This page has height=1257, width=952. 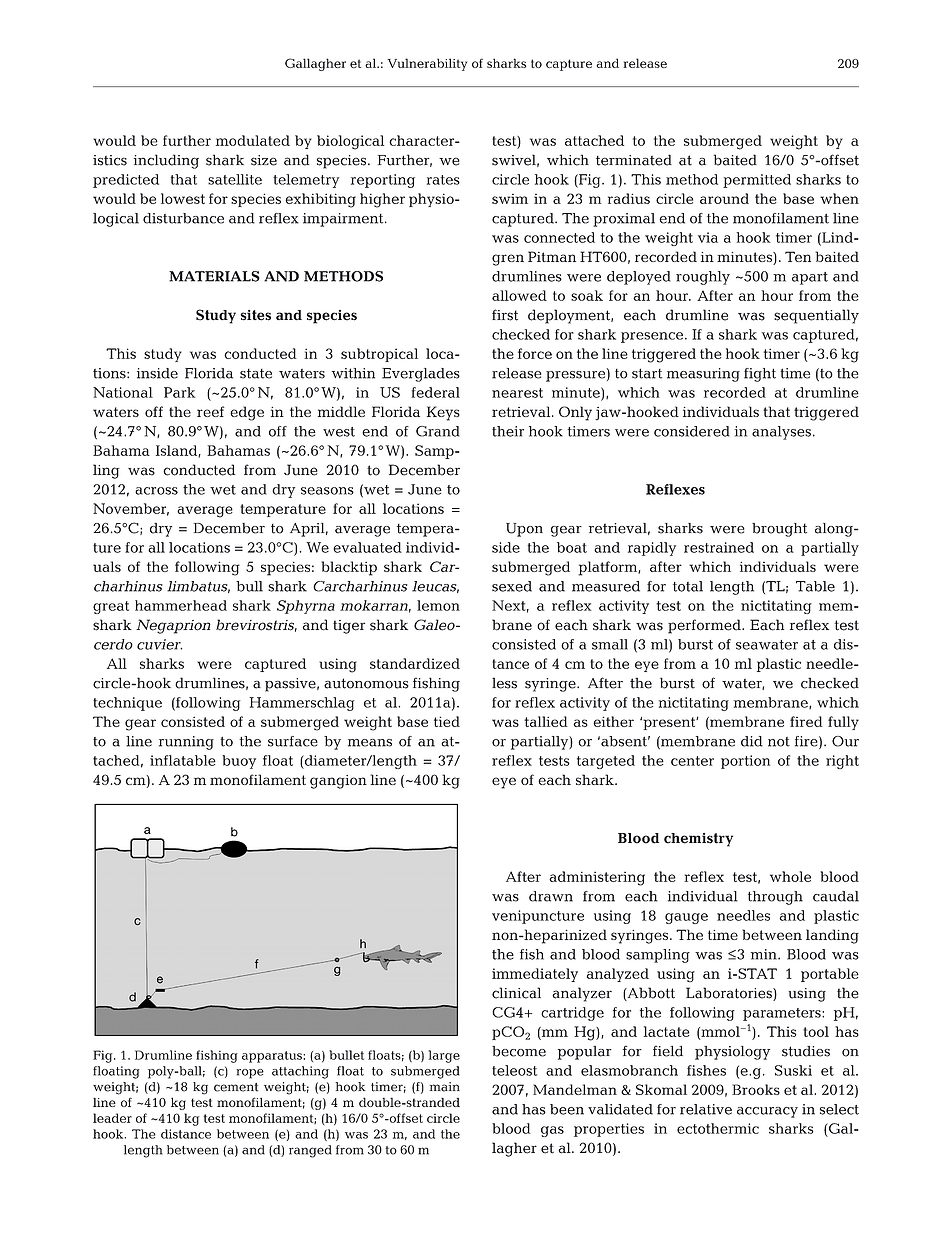 I want to click on reef, so click(x=210, y=411).
